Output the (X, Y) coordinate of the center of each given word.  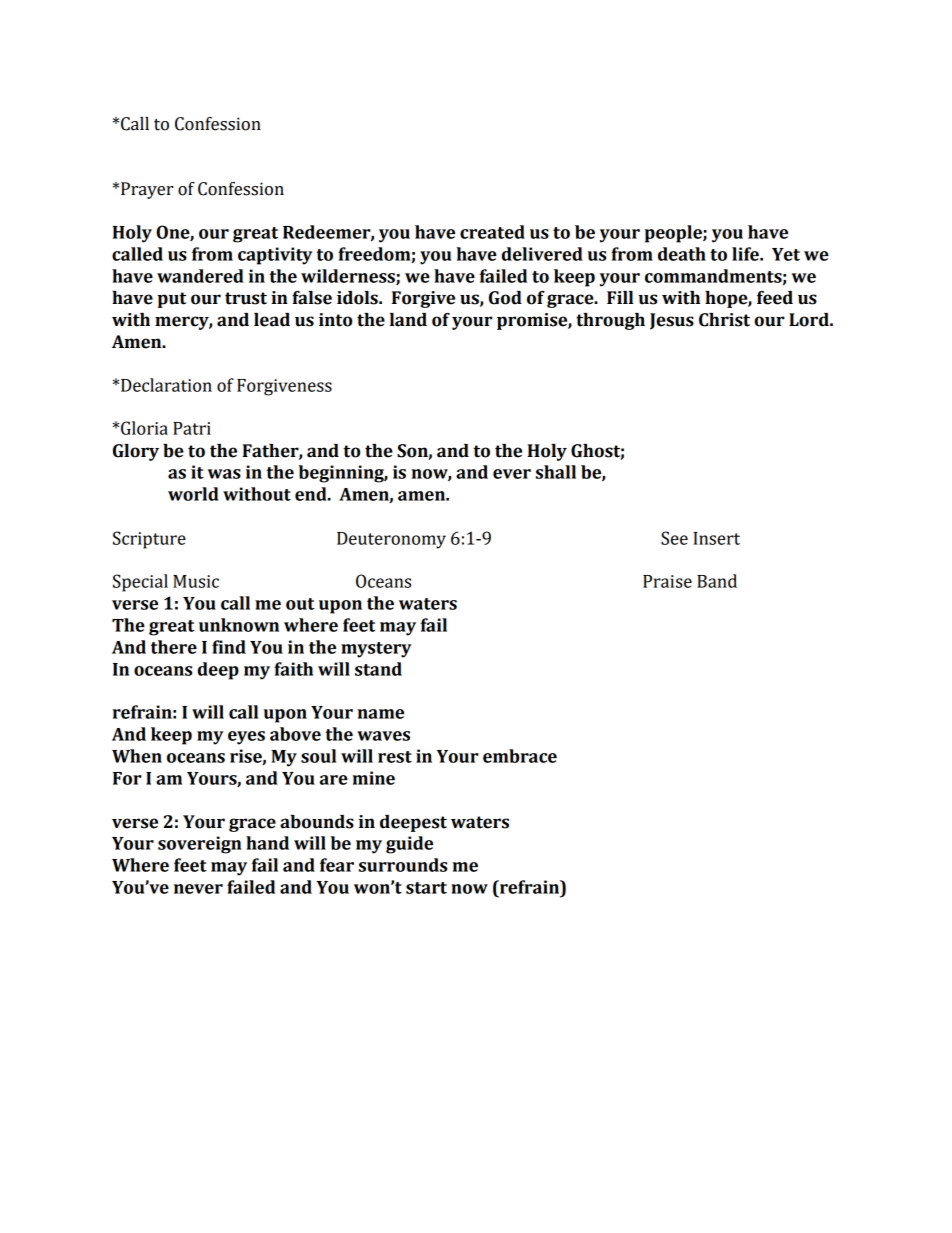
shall (556, 472)
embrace (520, 756)
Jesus (672, 321)
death (682, 254)
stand (378, 669)
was (224, 474)
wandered (200, 276)
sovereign (199, 845)
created (492, 232)
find (229, 647)
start (426, 888)
